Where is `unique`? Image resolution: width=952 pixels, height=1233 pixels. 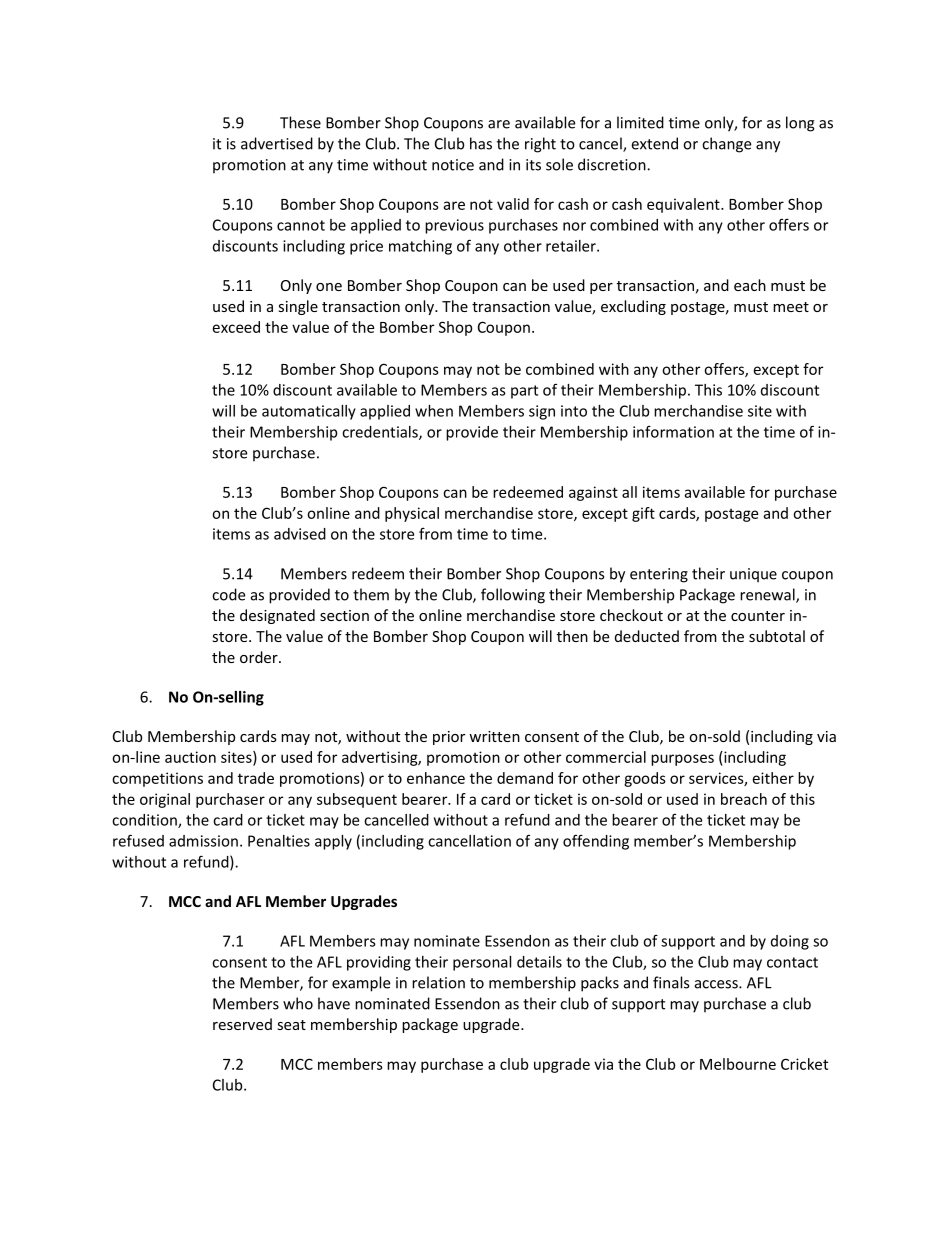
unique is located at coordinates (753, 575).
